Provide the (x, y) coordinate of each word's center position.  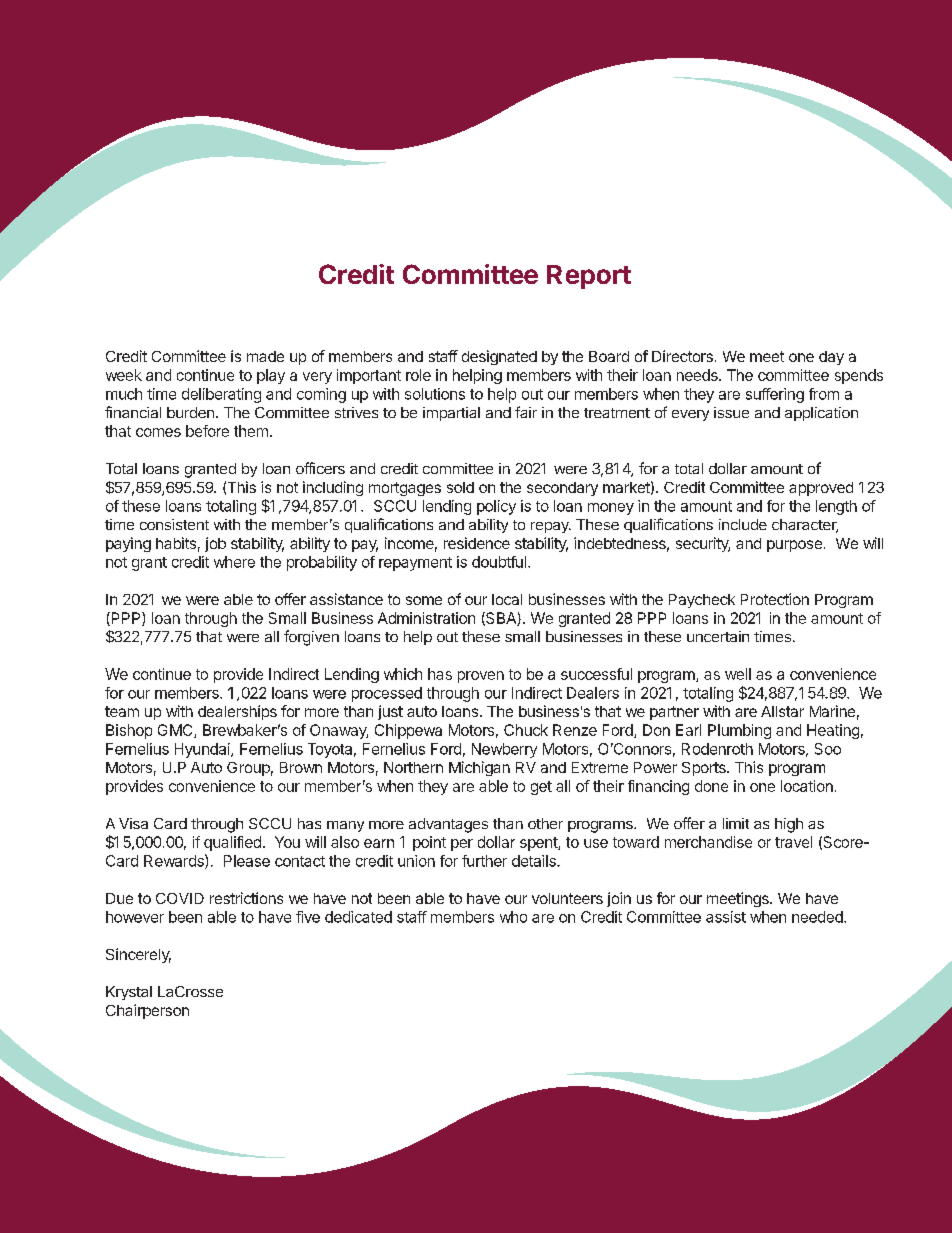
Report (589, 277)
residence (477, 543)
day (831, 358)
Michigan (479, 768)
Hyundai (203, 750)
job (215, 544)
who (513, 917)
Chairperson (147, 1011)
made (265, 356)
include (743, 524)
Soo (828, 749)
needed (818, 917)
